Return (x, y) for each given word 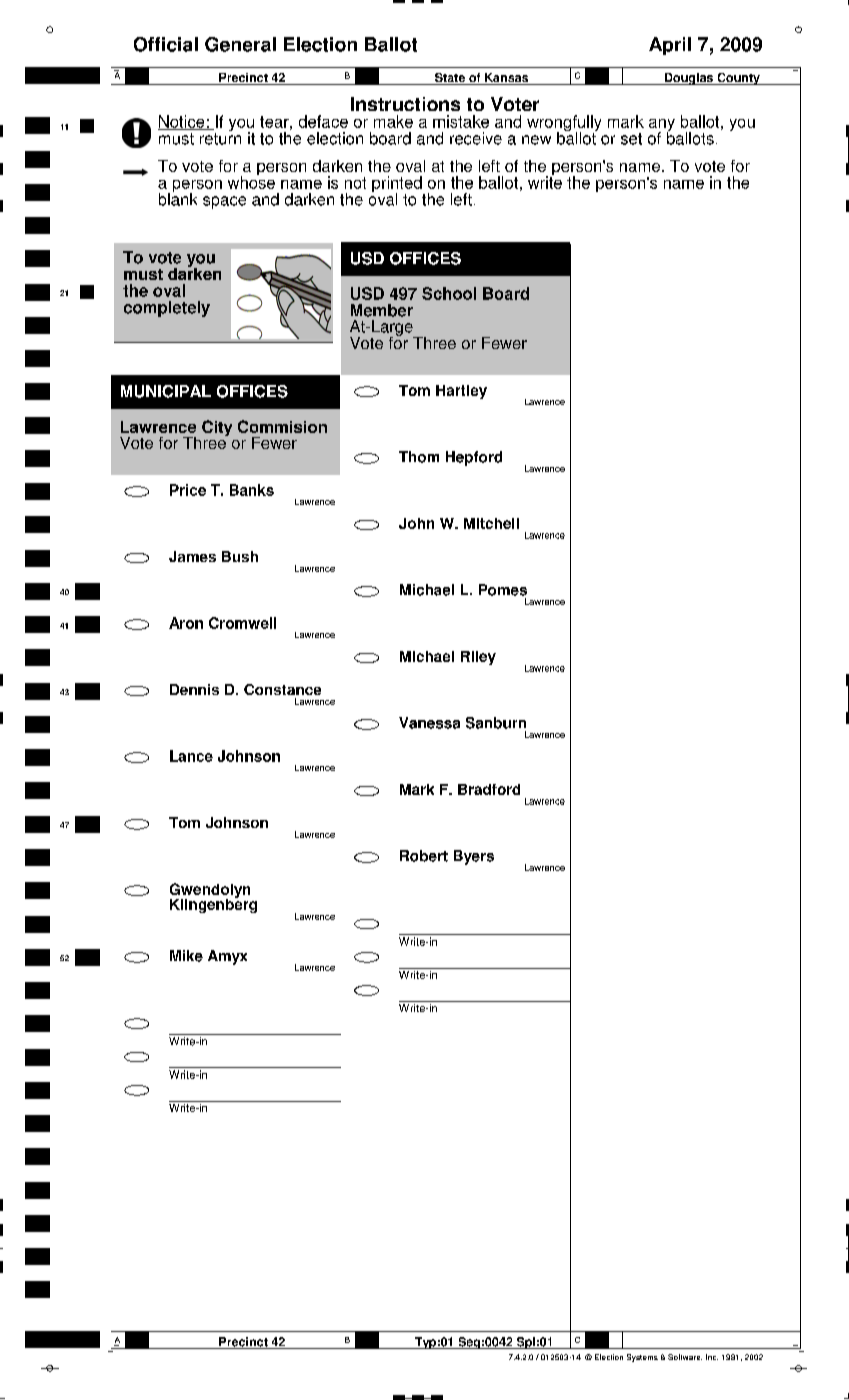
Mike (186, 956)
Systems (642, 1358)
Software (685, 1357)
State (450, 79)
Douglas (689, 79)
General (240, 44)
